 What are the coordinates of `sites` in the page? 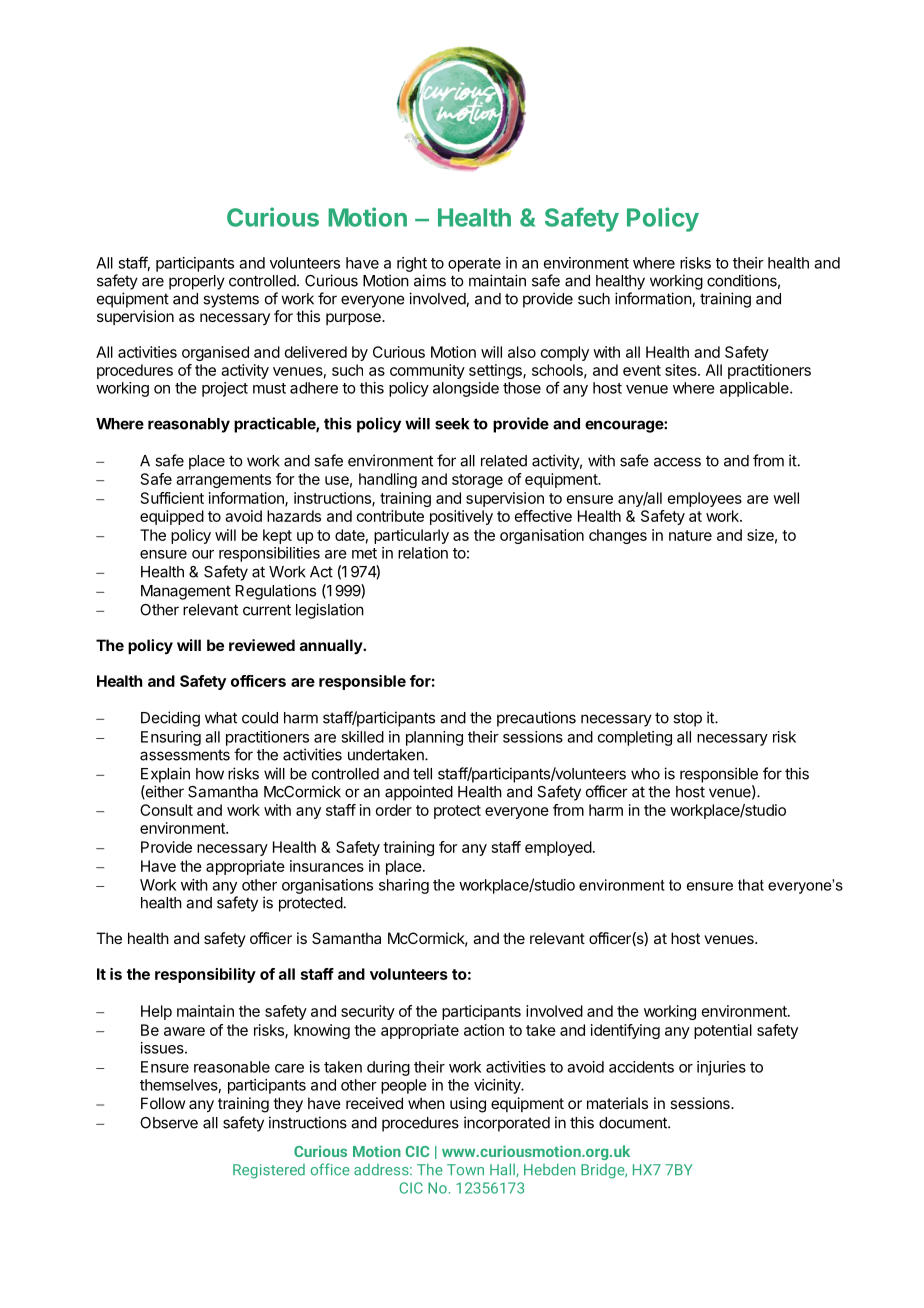 It's located at (682, 370).
